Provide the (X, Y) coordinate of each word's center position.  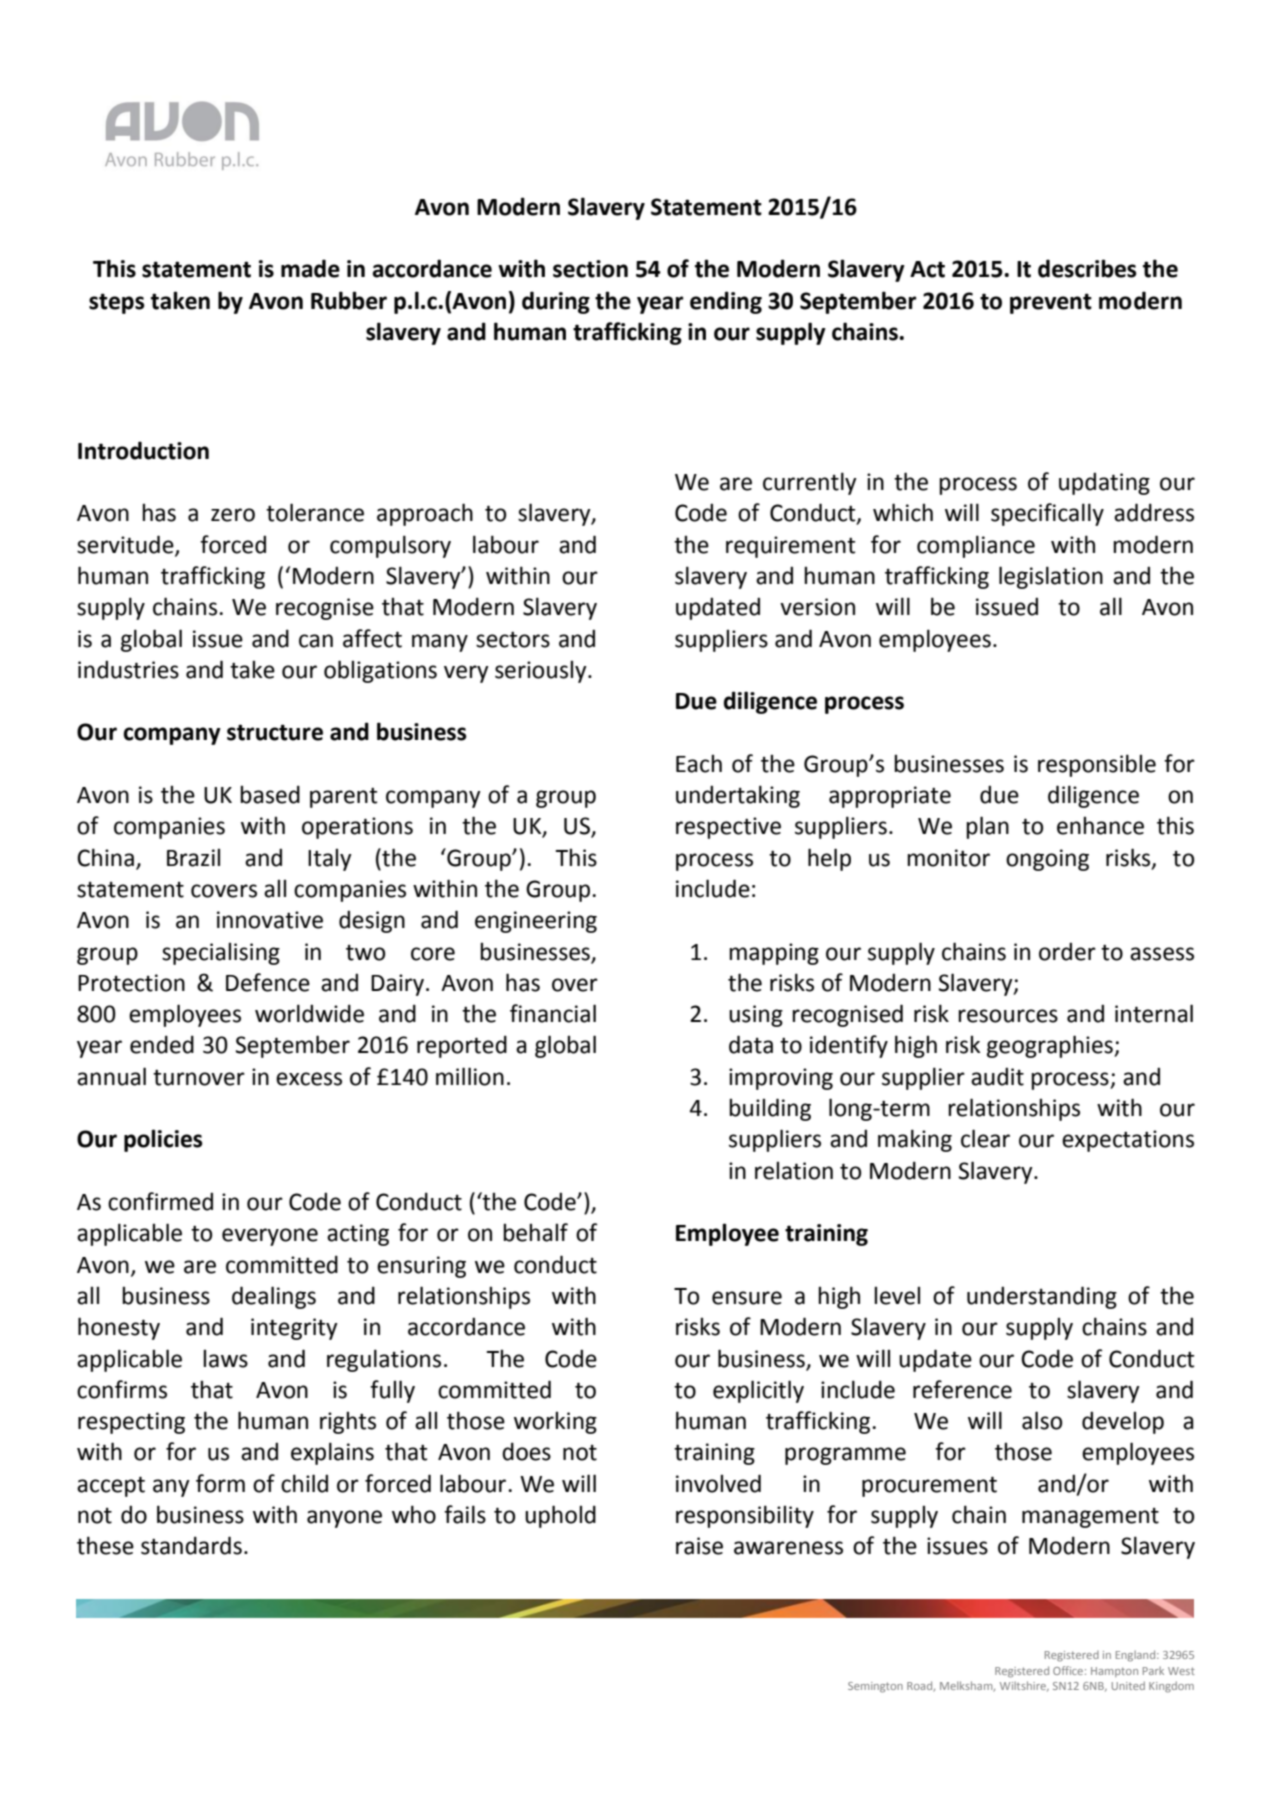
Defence (268, 982)
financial (553, 1013)
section (590, 269)
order (1067, 951)
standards (191, 1545)
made (310, 268)
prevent (1051, 303)
